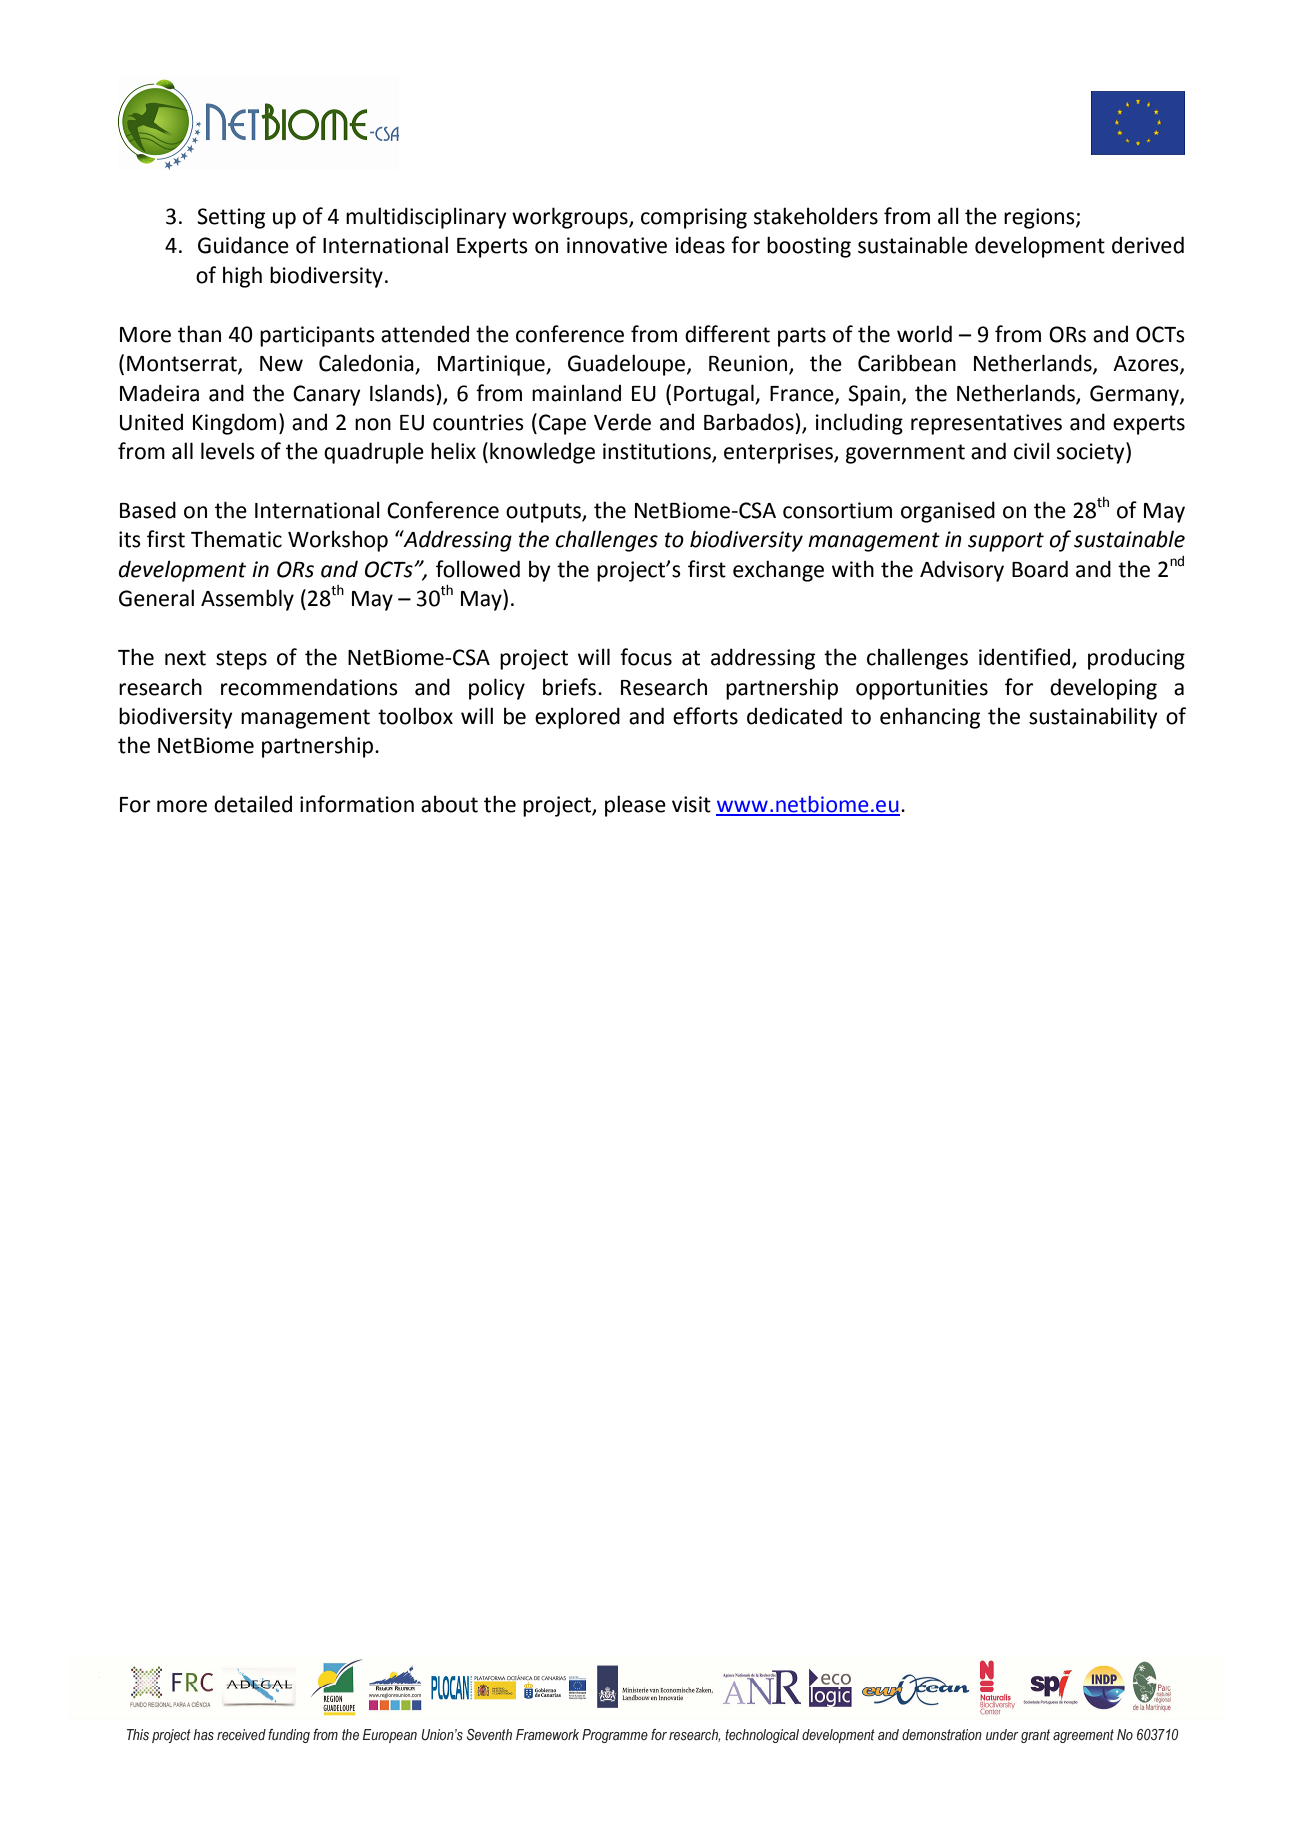 The image size is (1303, 1844). What do you see at coordinates (646, 657) in the document?
I see `focus` at bounding box center [646, 657].
